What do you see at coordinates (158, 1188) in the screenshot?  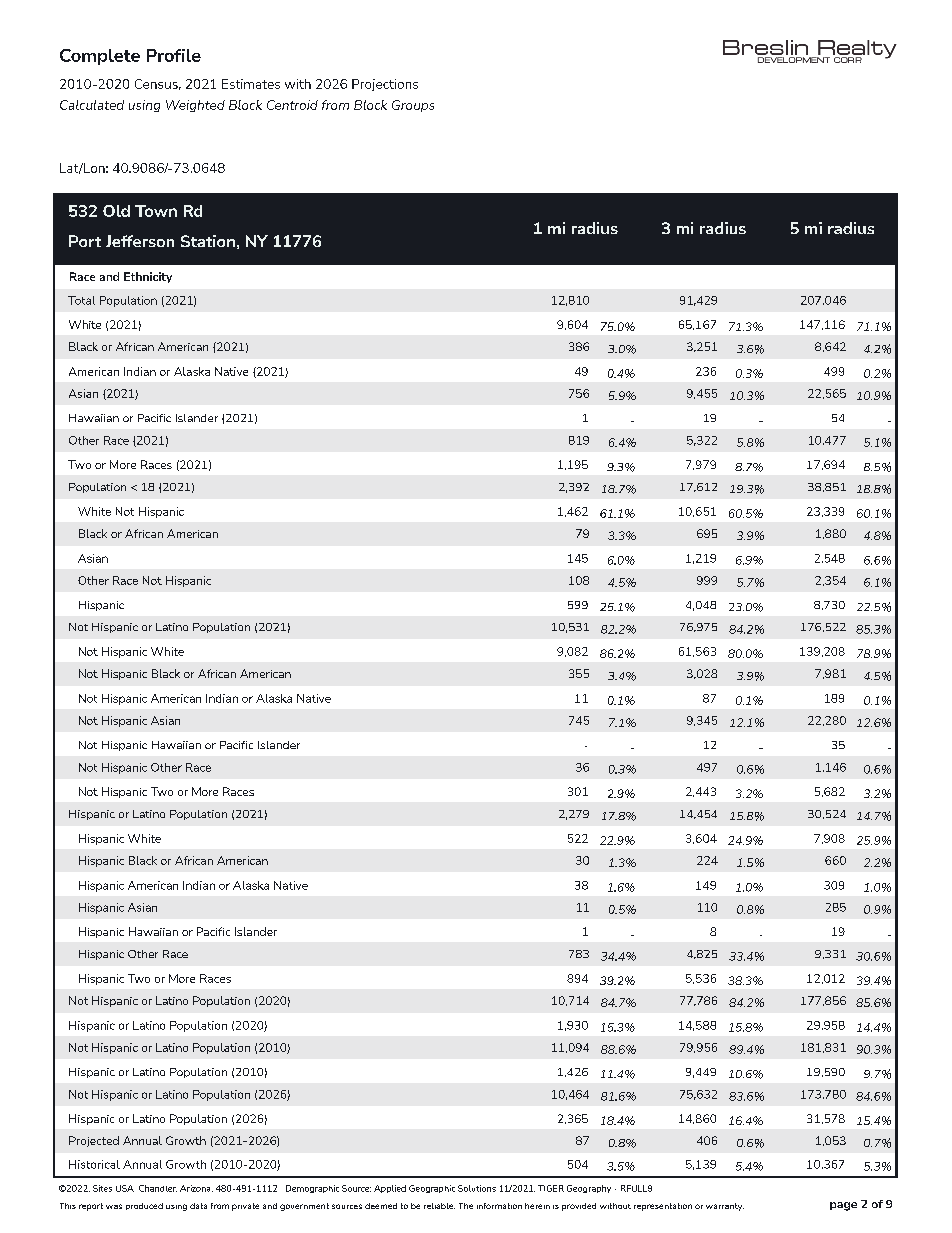 I see `Chandler` at bounding box center [158, 1188].
